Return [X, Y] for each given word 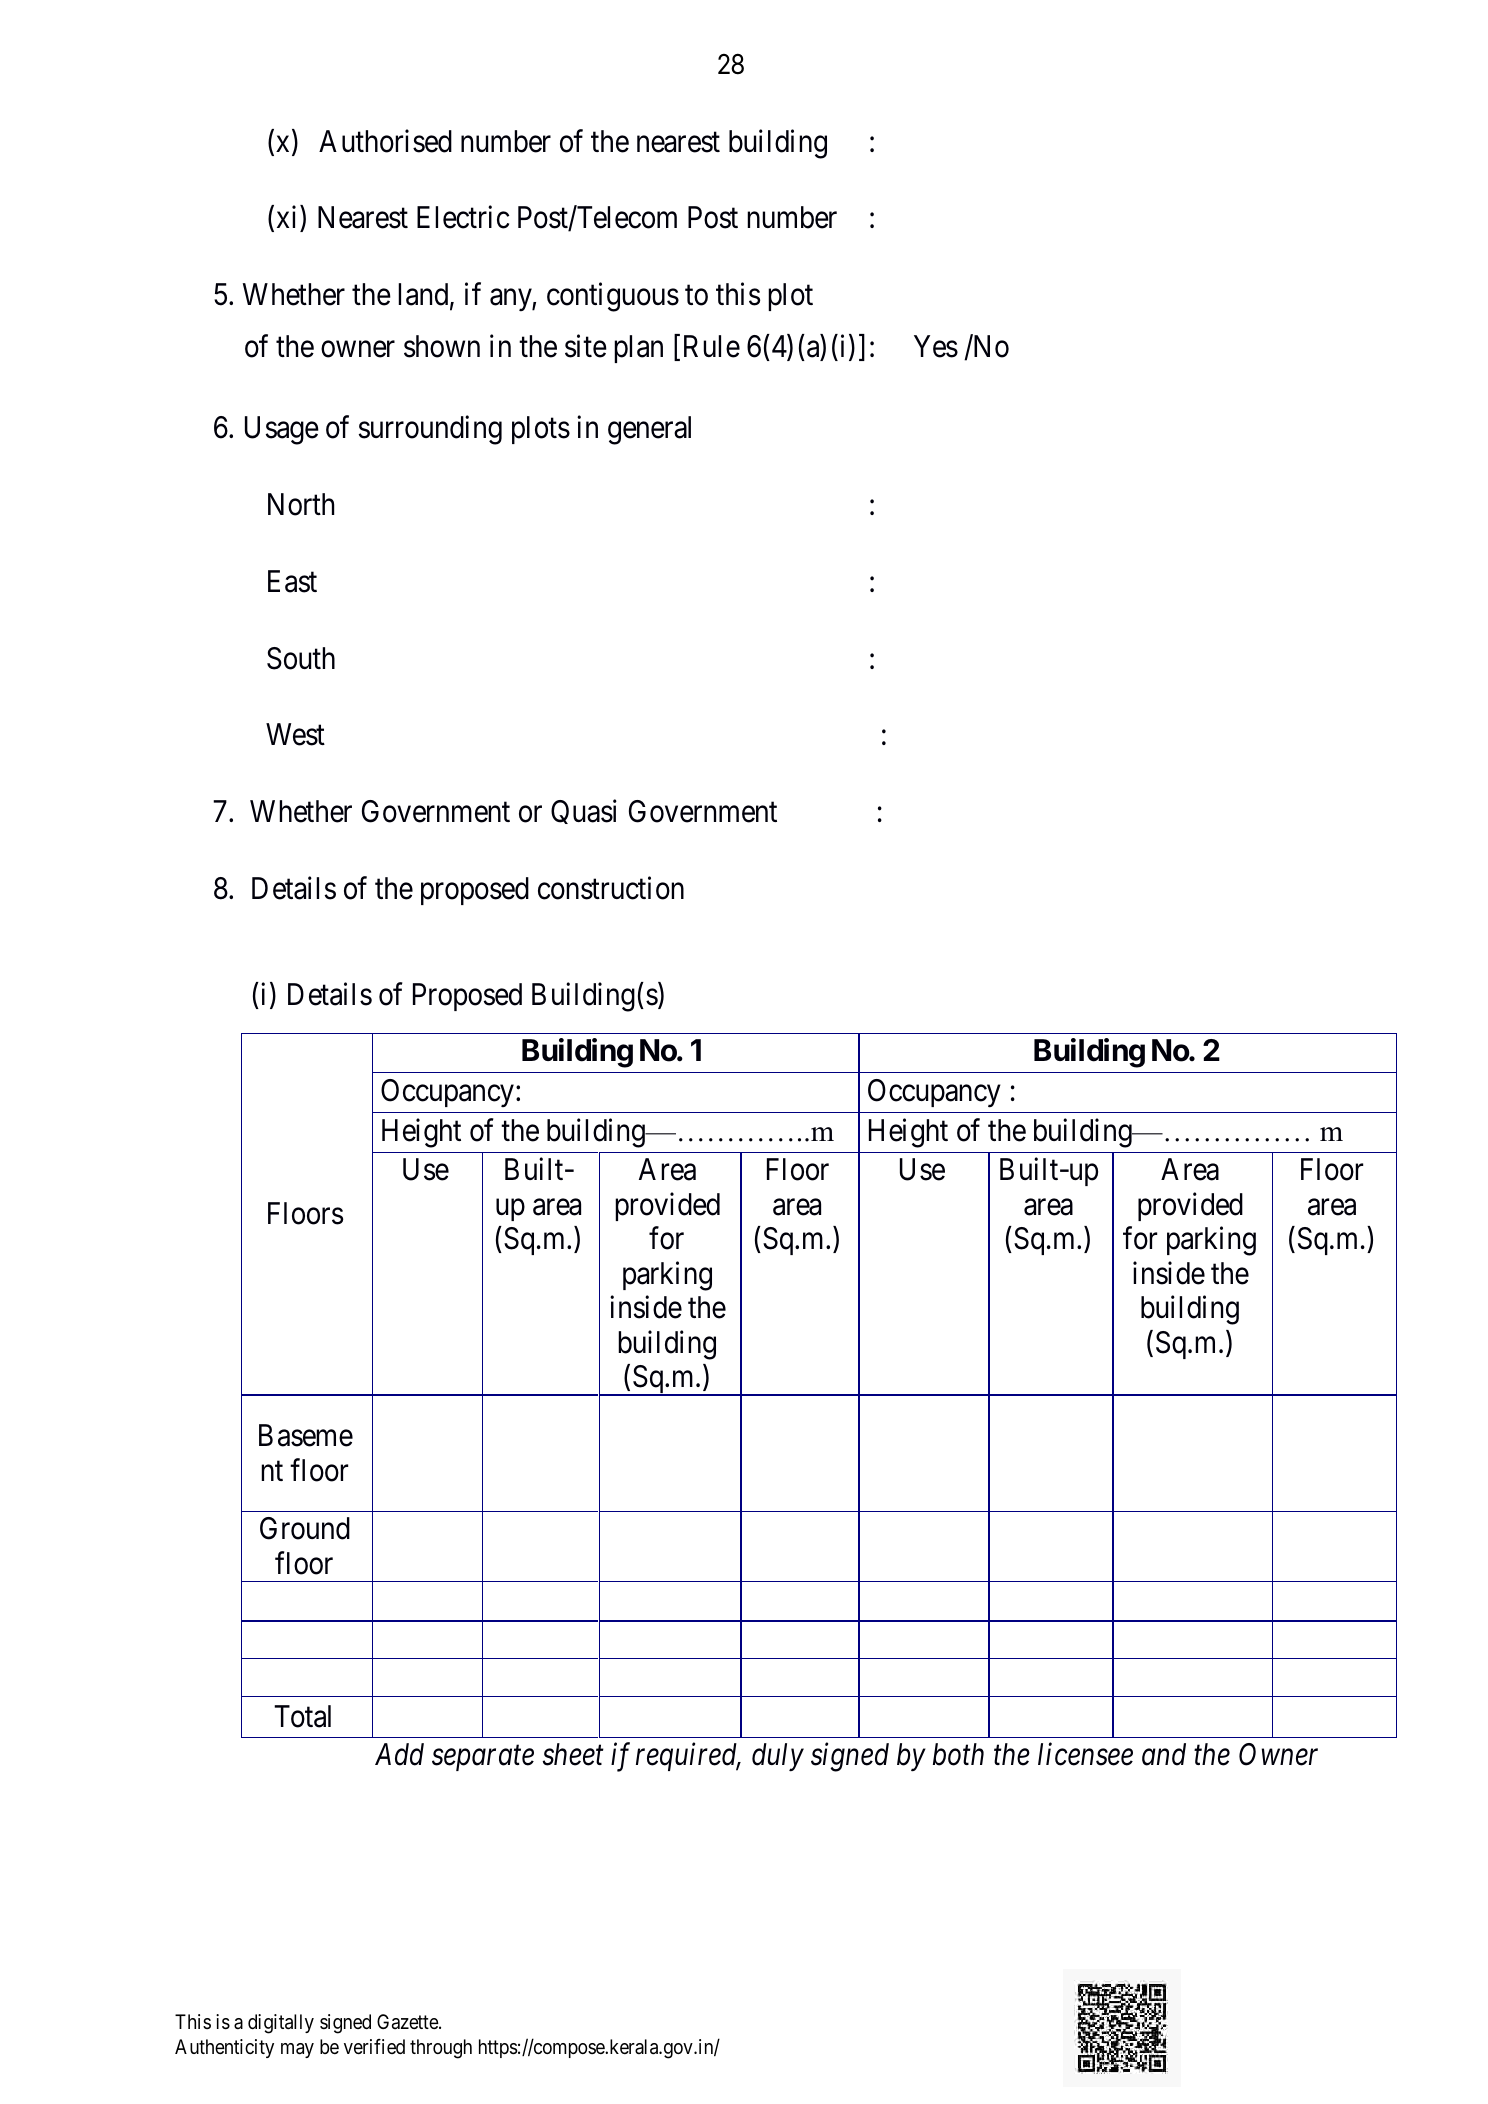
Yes [936, 346]
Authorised [385, 141]
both [958, 1754]
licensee [1085, 1754]
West [295, 735]
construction [611, 888]
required [688, 1757]
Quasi [584, 811]
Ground [305, 1528]
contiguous [613, 297]
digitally [281, 2024]
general [649, 430]
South [301, 658]
